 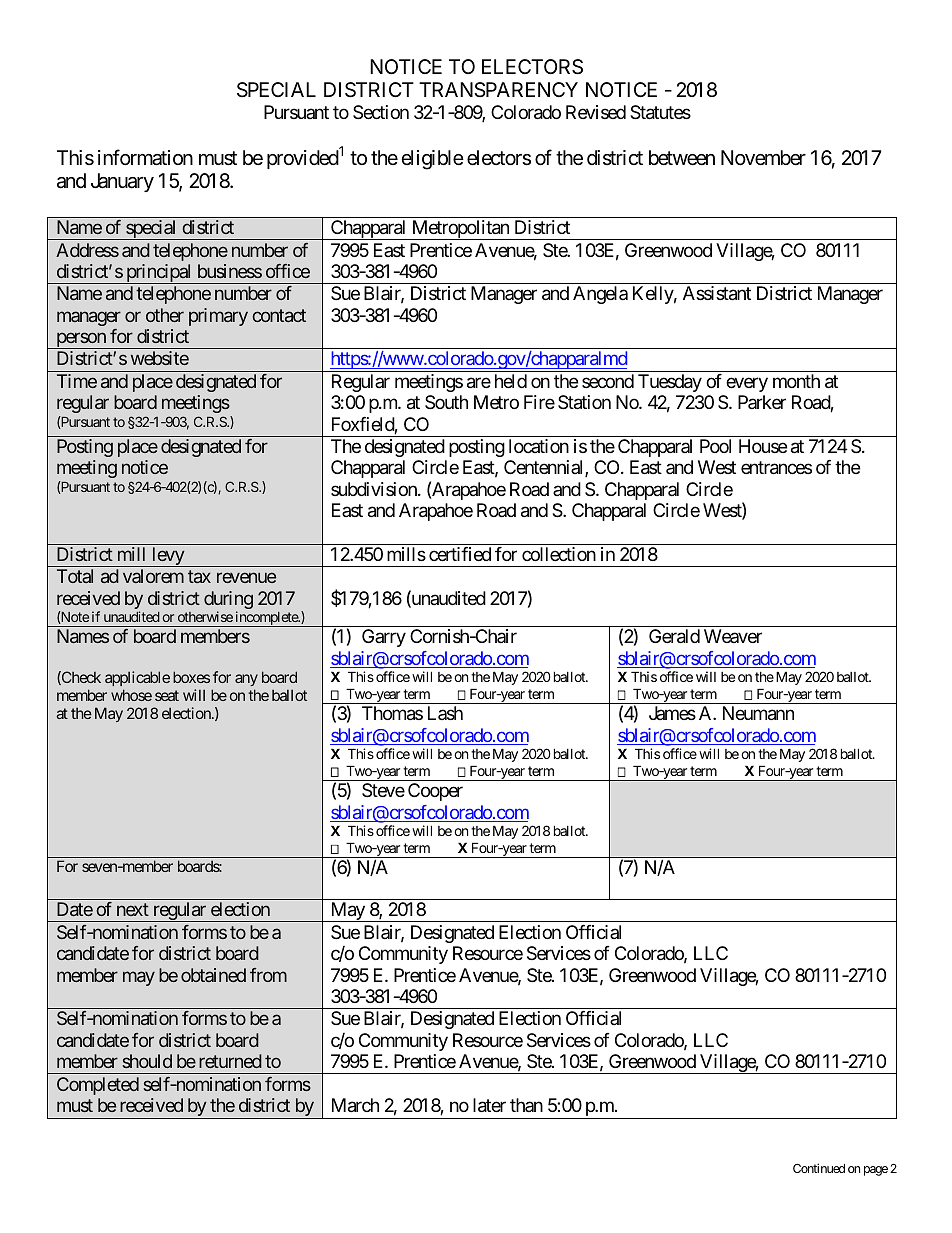 What do you see at coordinates (145, 157) in the image?
I see `information` at bounding box center [145, 157].
